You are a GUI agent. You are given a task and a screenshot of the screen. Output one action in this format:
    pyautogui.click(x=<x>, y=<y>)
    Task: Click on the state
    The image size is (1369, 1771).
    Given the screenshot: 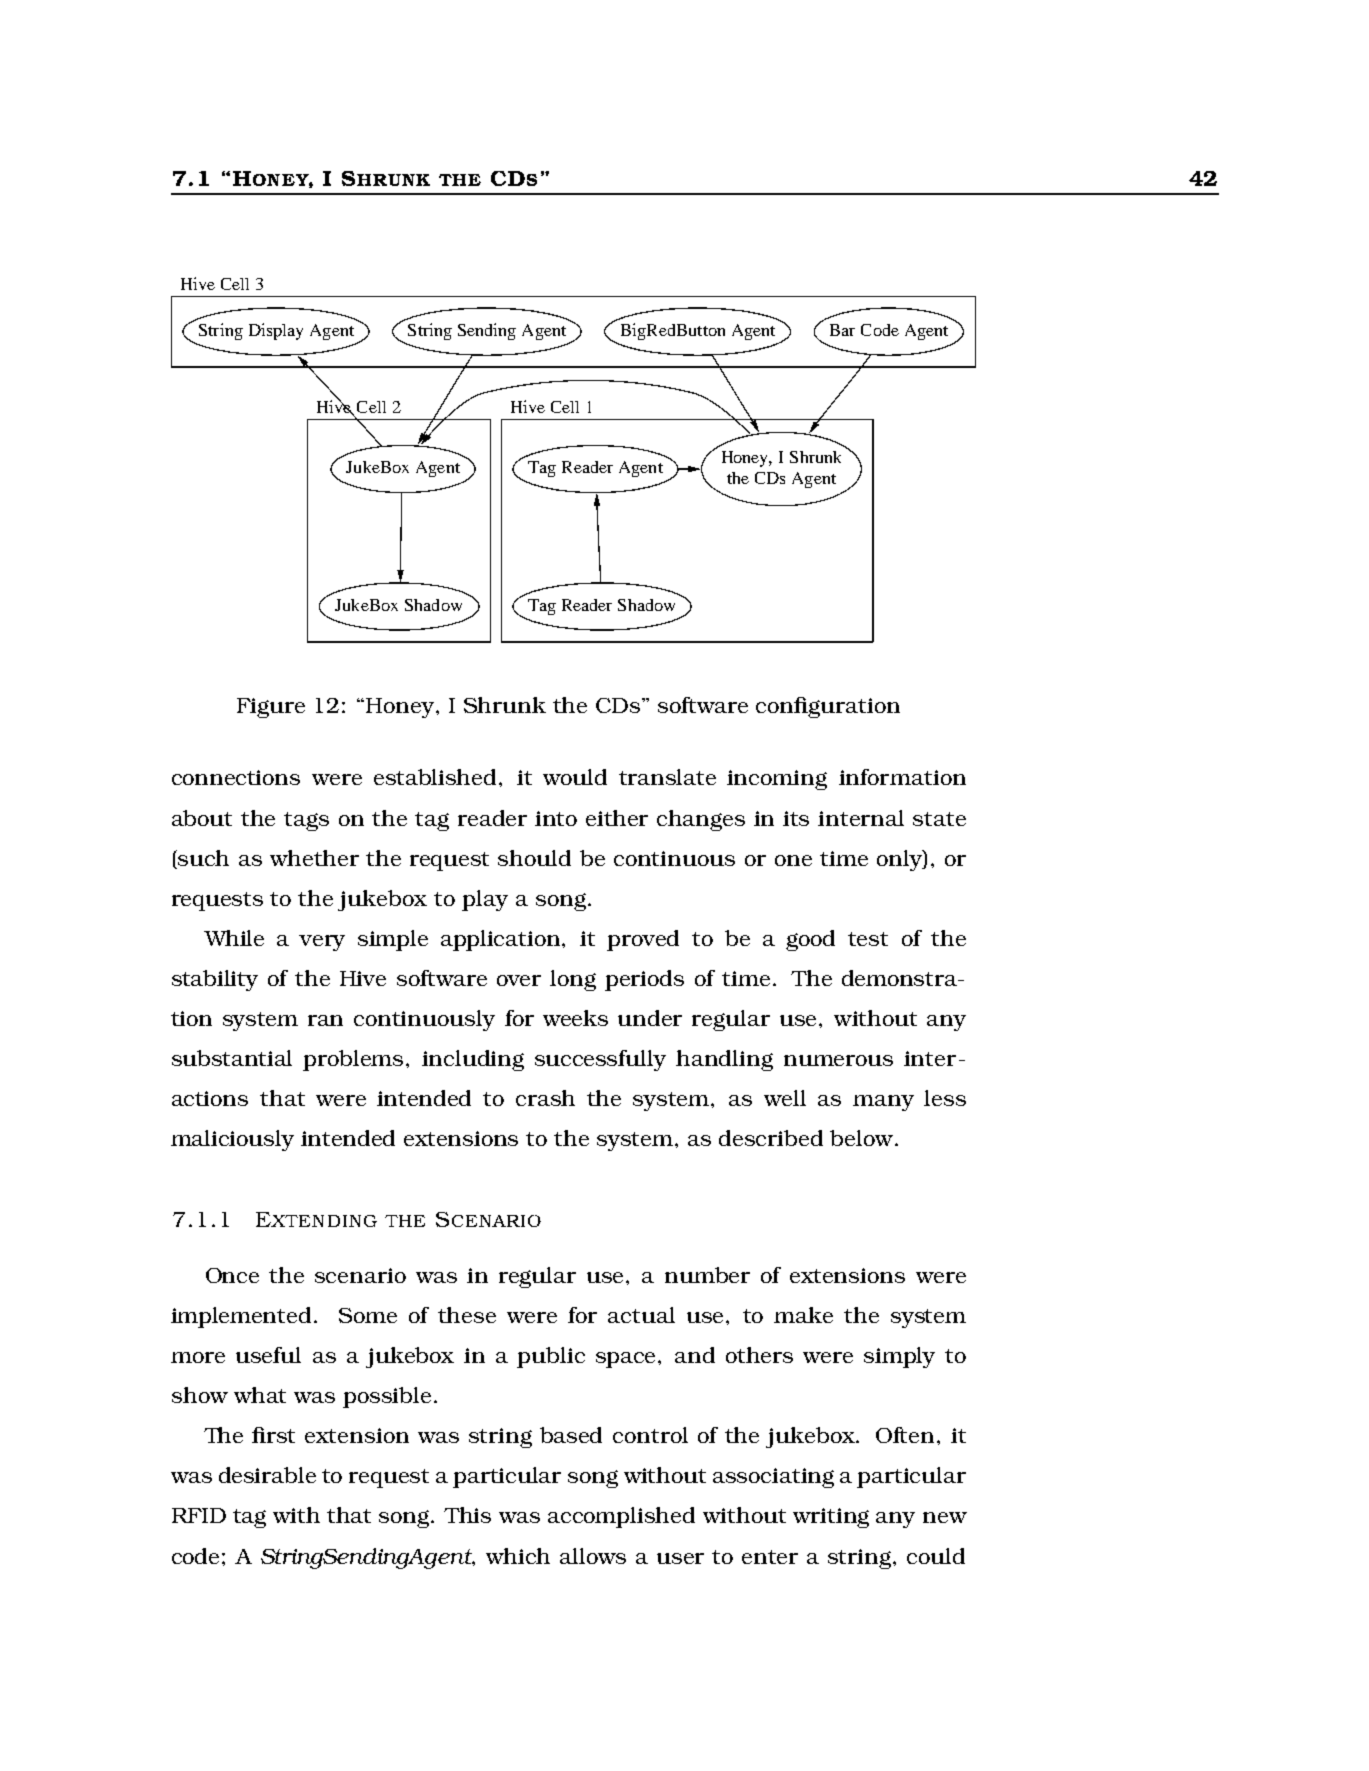 What is the action you would take?
    pyautogui.click(x=939, y=819)
